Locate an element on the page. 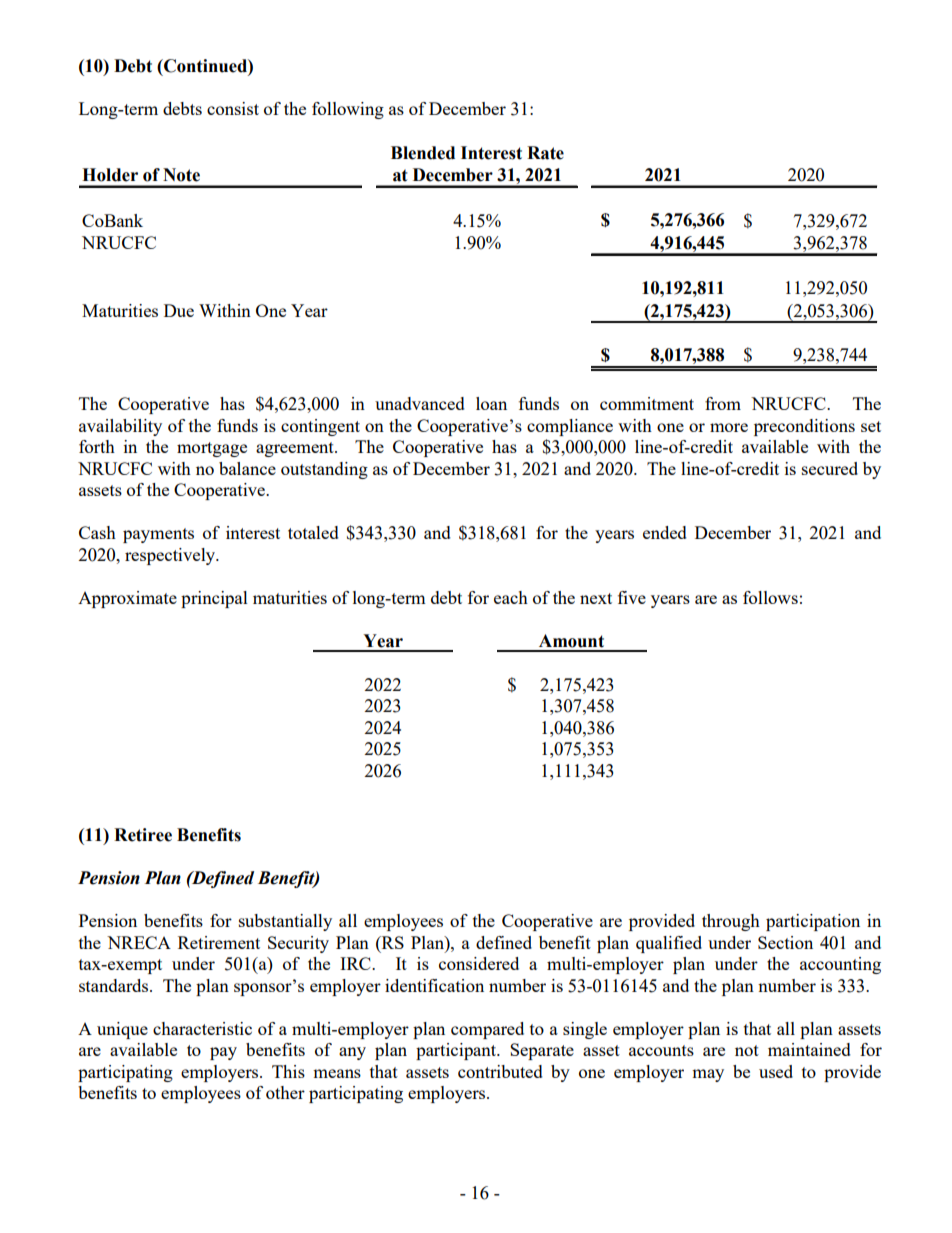  follows is located at coordinates (770, 597).
